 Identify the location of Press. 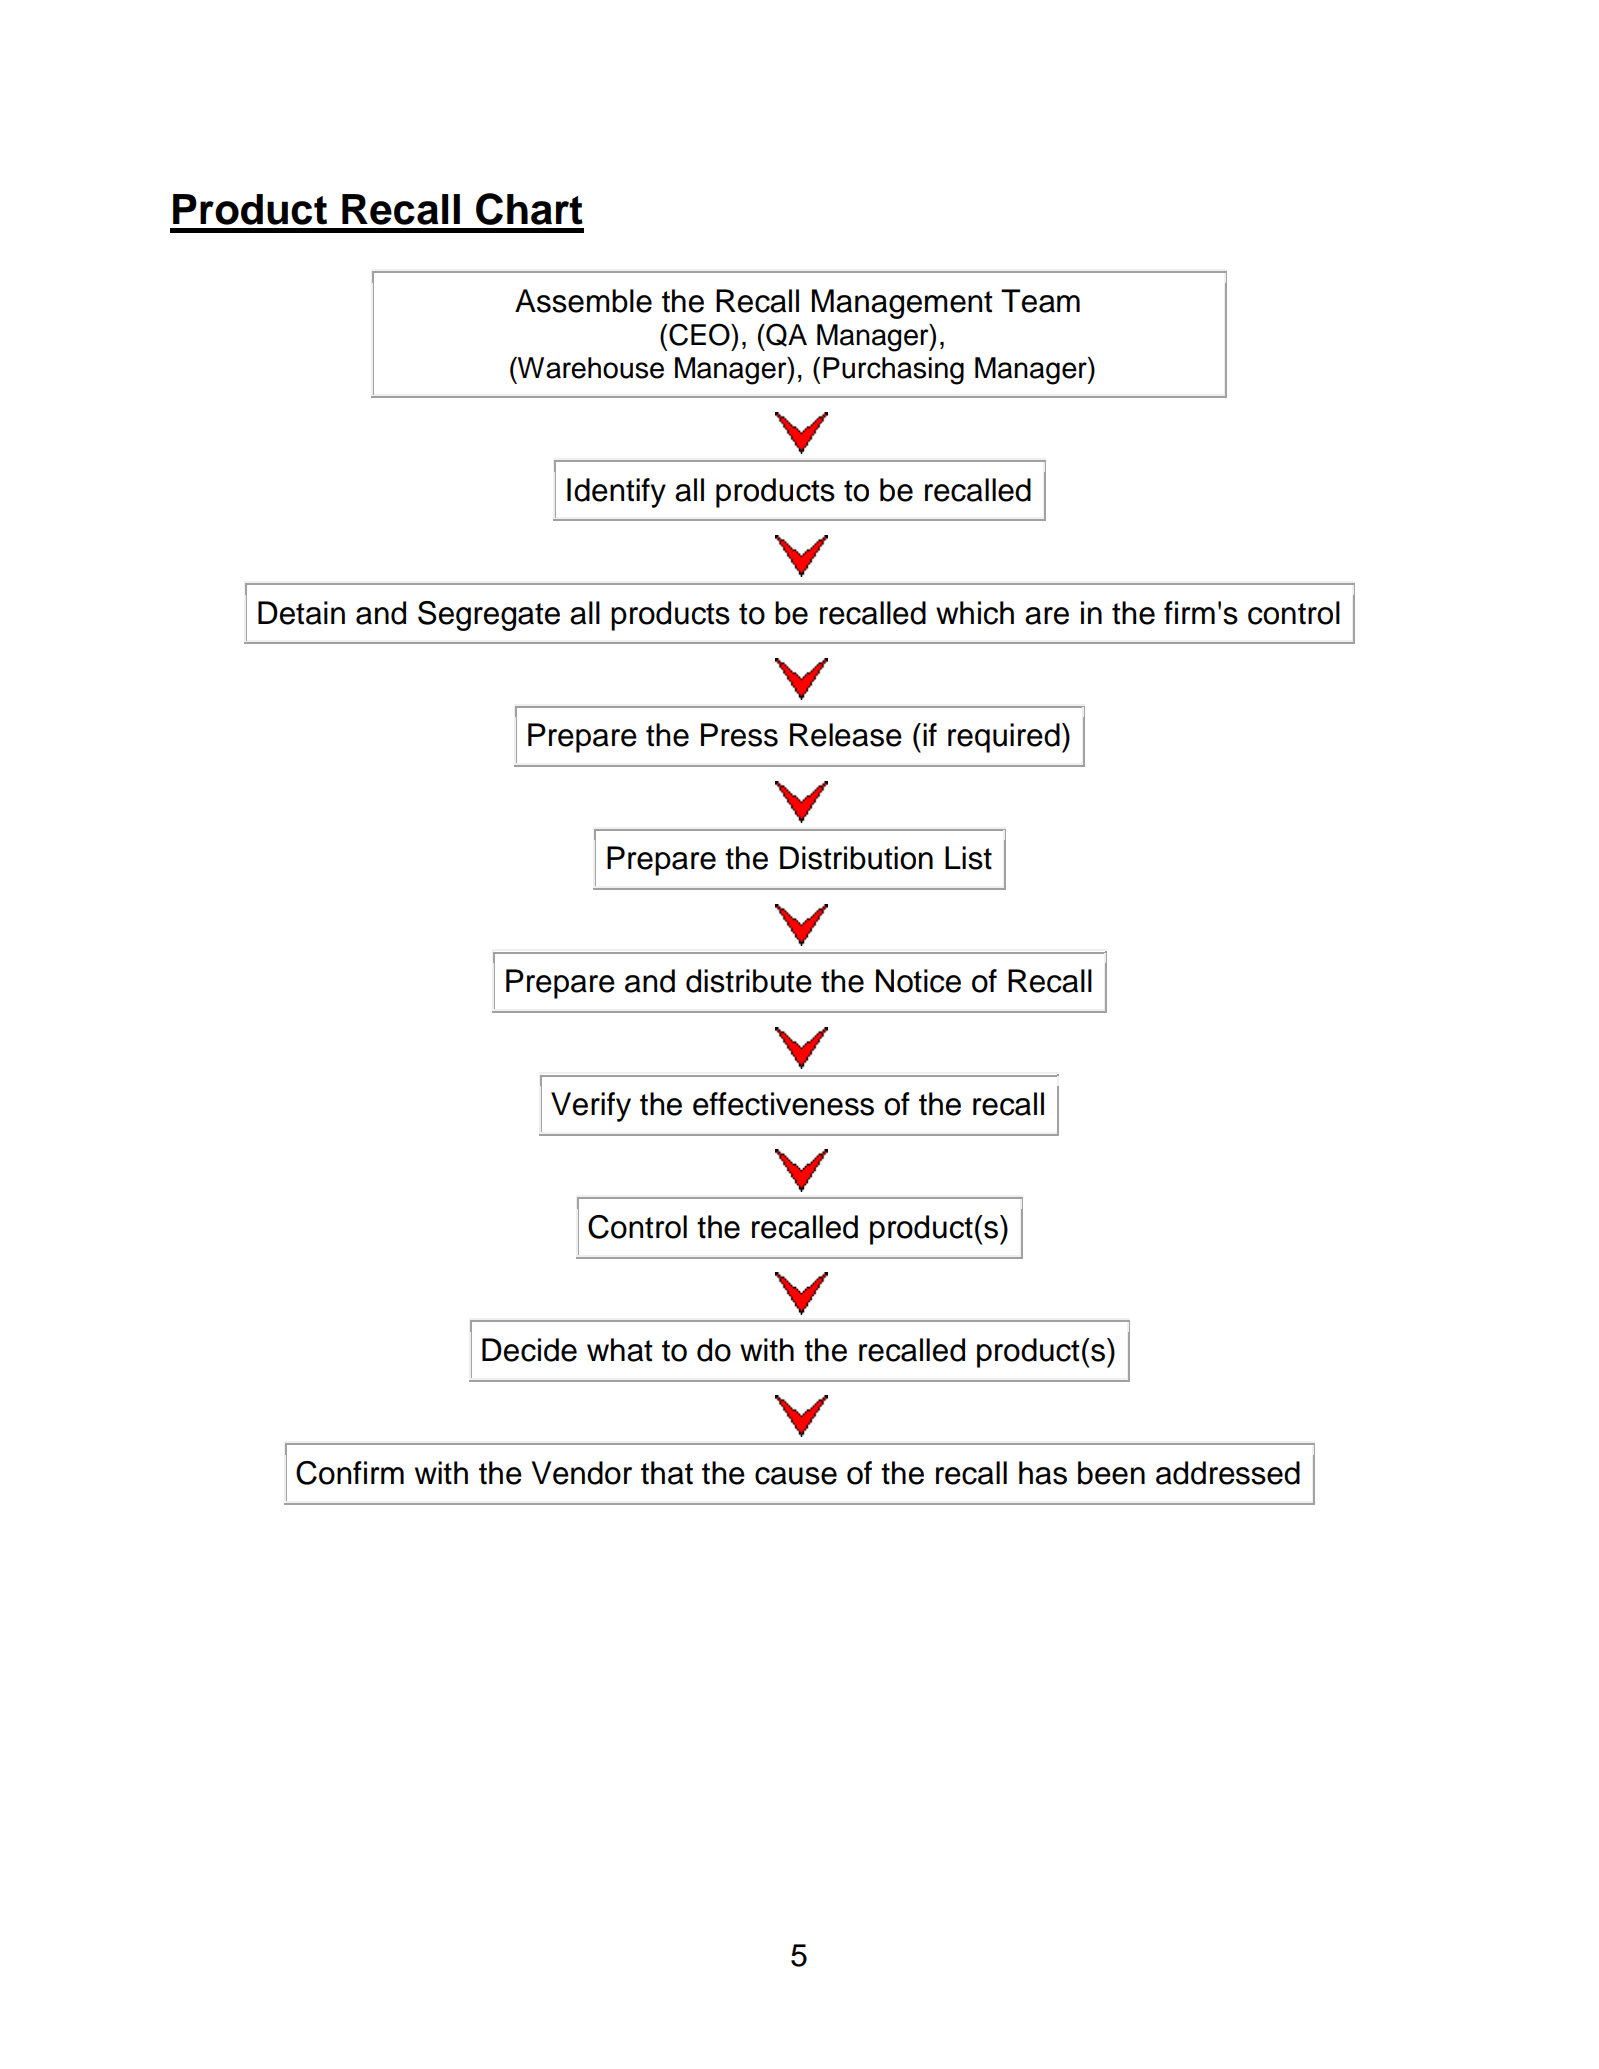
(739, 735).
